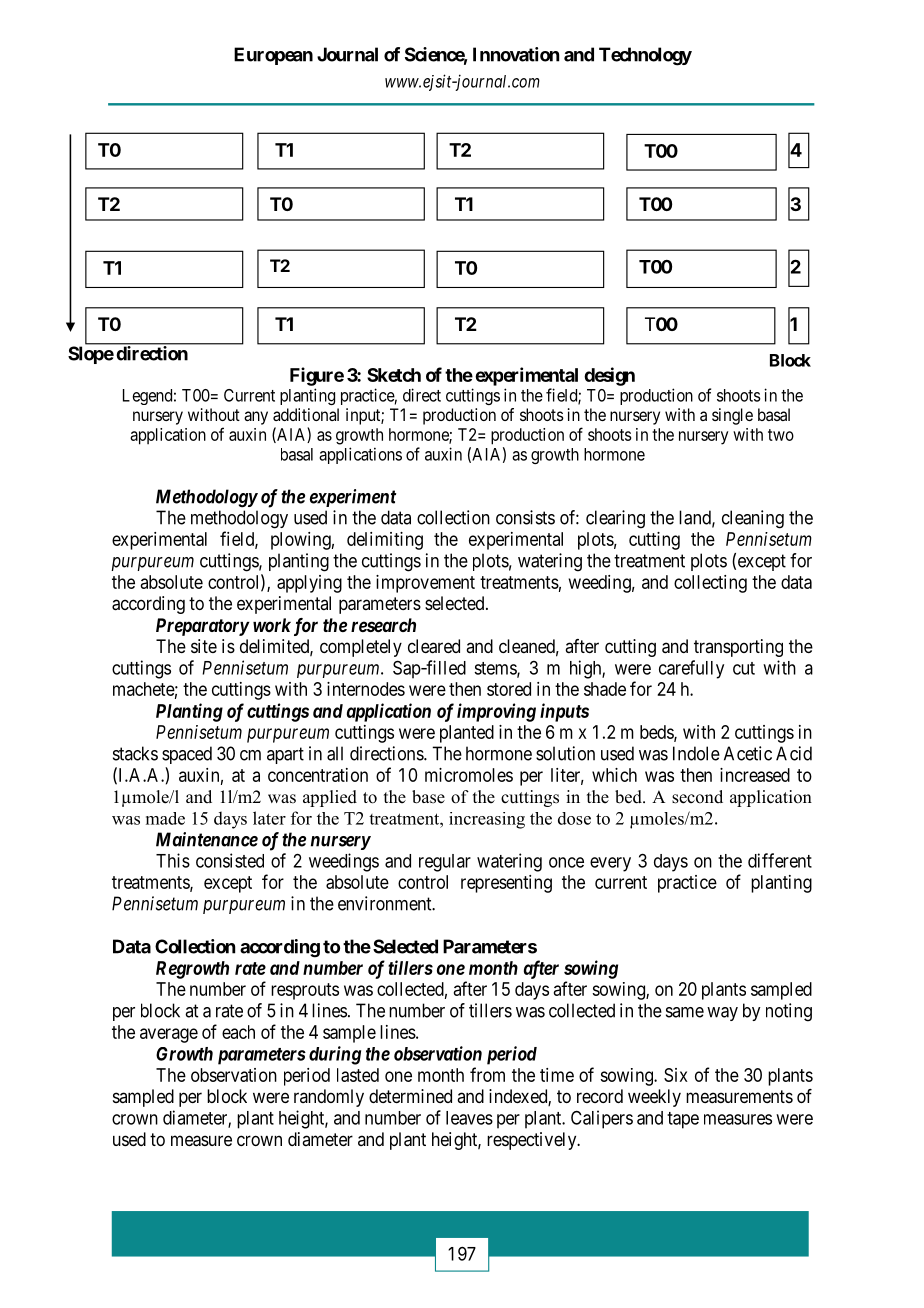 This image has height=1308, width=924. What do you see at coordinates (273, 56) in the image?
I see `European` at bounding box center [273, 56].
